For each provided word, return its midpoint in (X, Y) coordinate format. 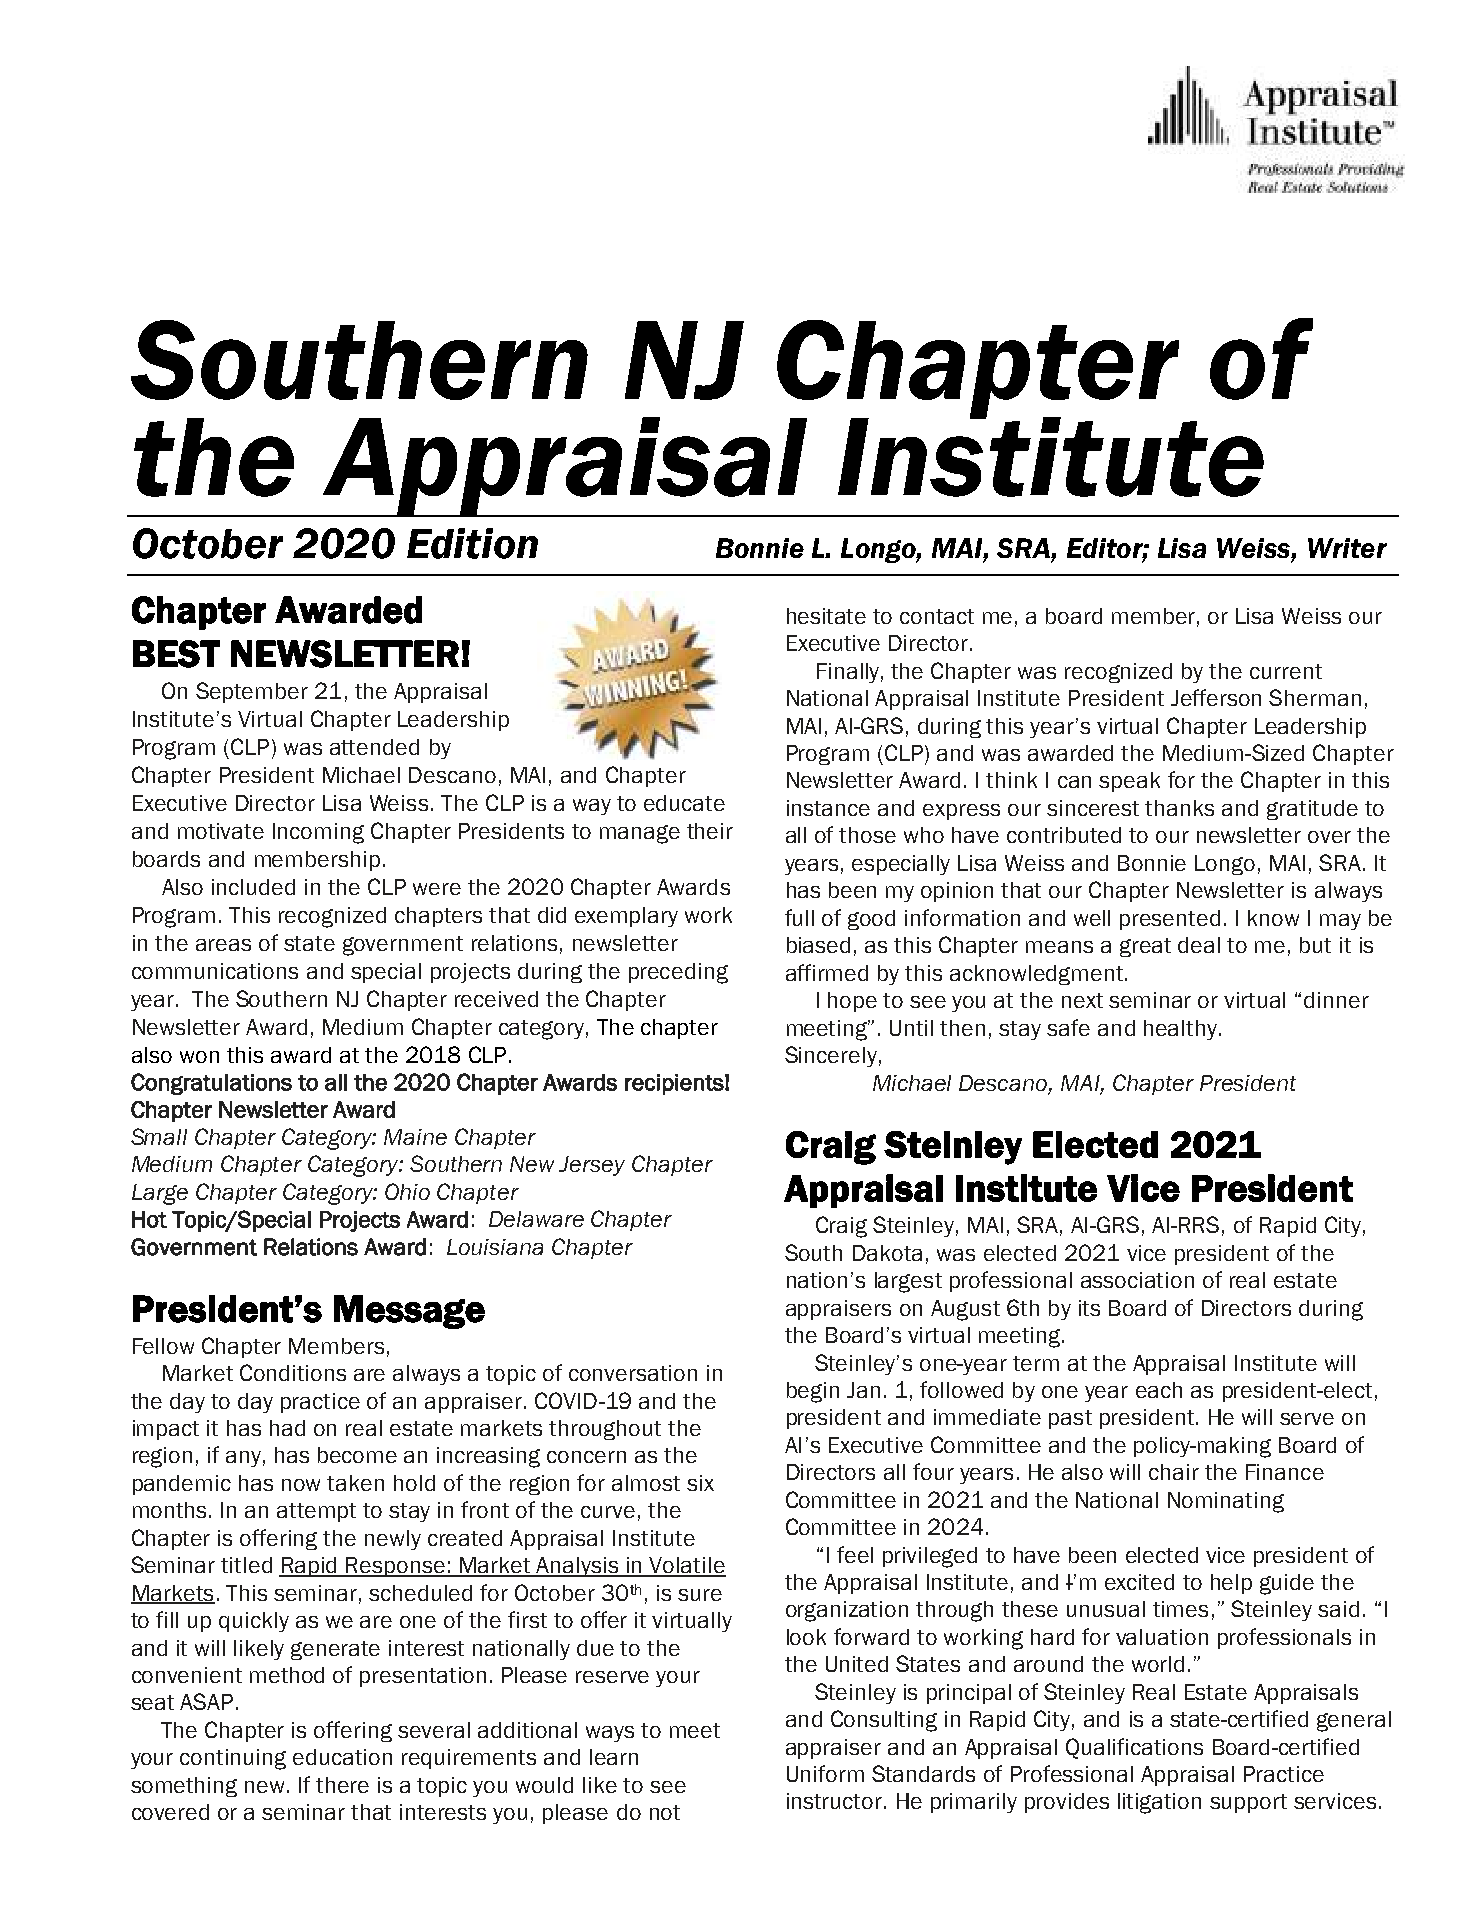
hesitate (826, 616)
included (253, 887)
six (700, 1483)
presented (1170, 920)
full (799, 917)
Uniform (825, 1773)
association (1137, 1280)
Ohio (407, 1191)
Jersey (592, 1166)
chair (1174, 1472)
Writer (1347, 548)
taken (355, 1483)
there (342, 1785)
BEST (176, 654)
